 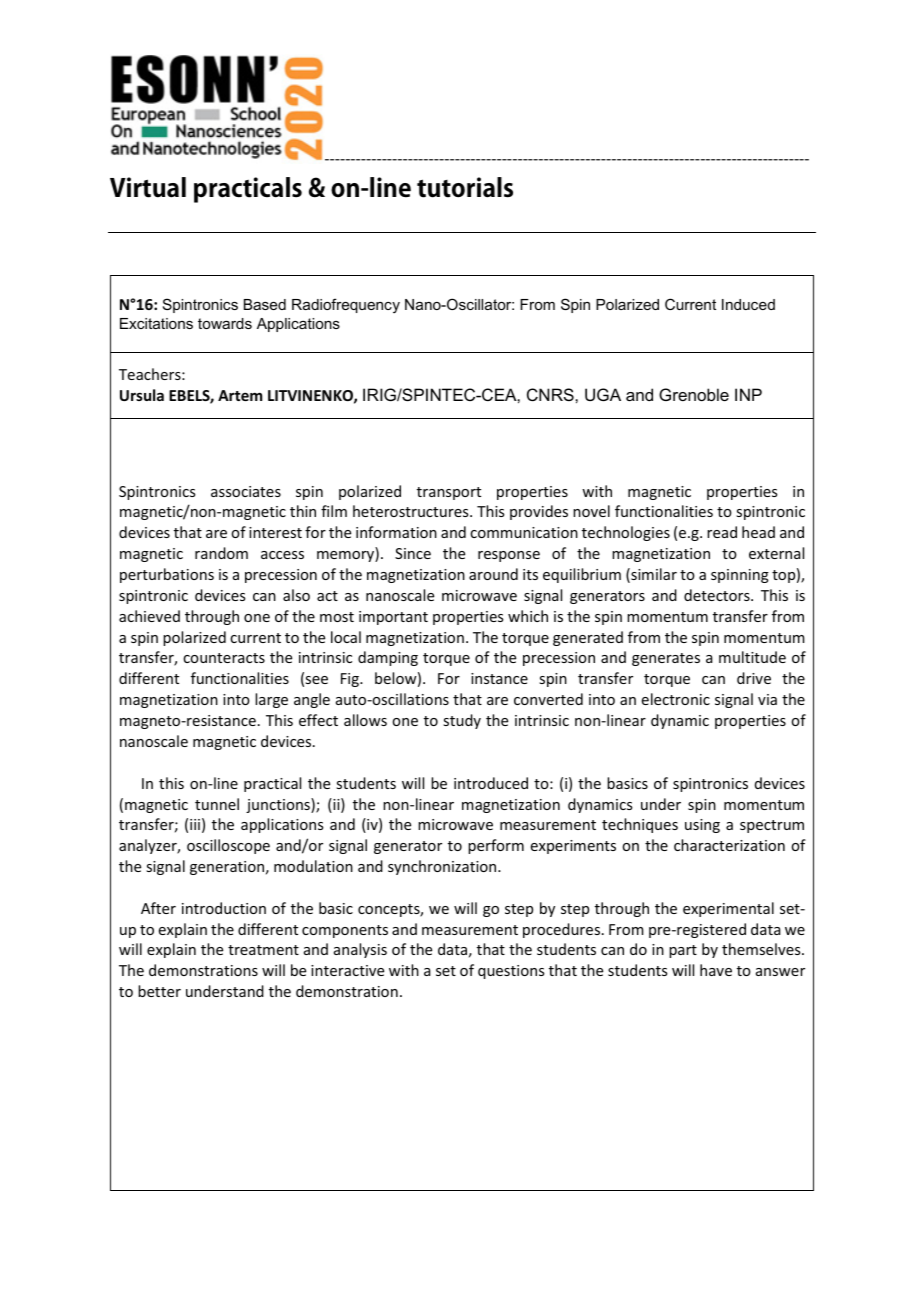 I want to click on Virtual, so click(x=148, y=187).
